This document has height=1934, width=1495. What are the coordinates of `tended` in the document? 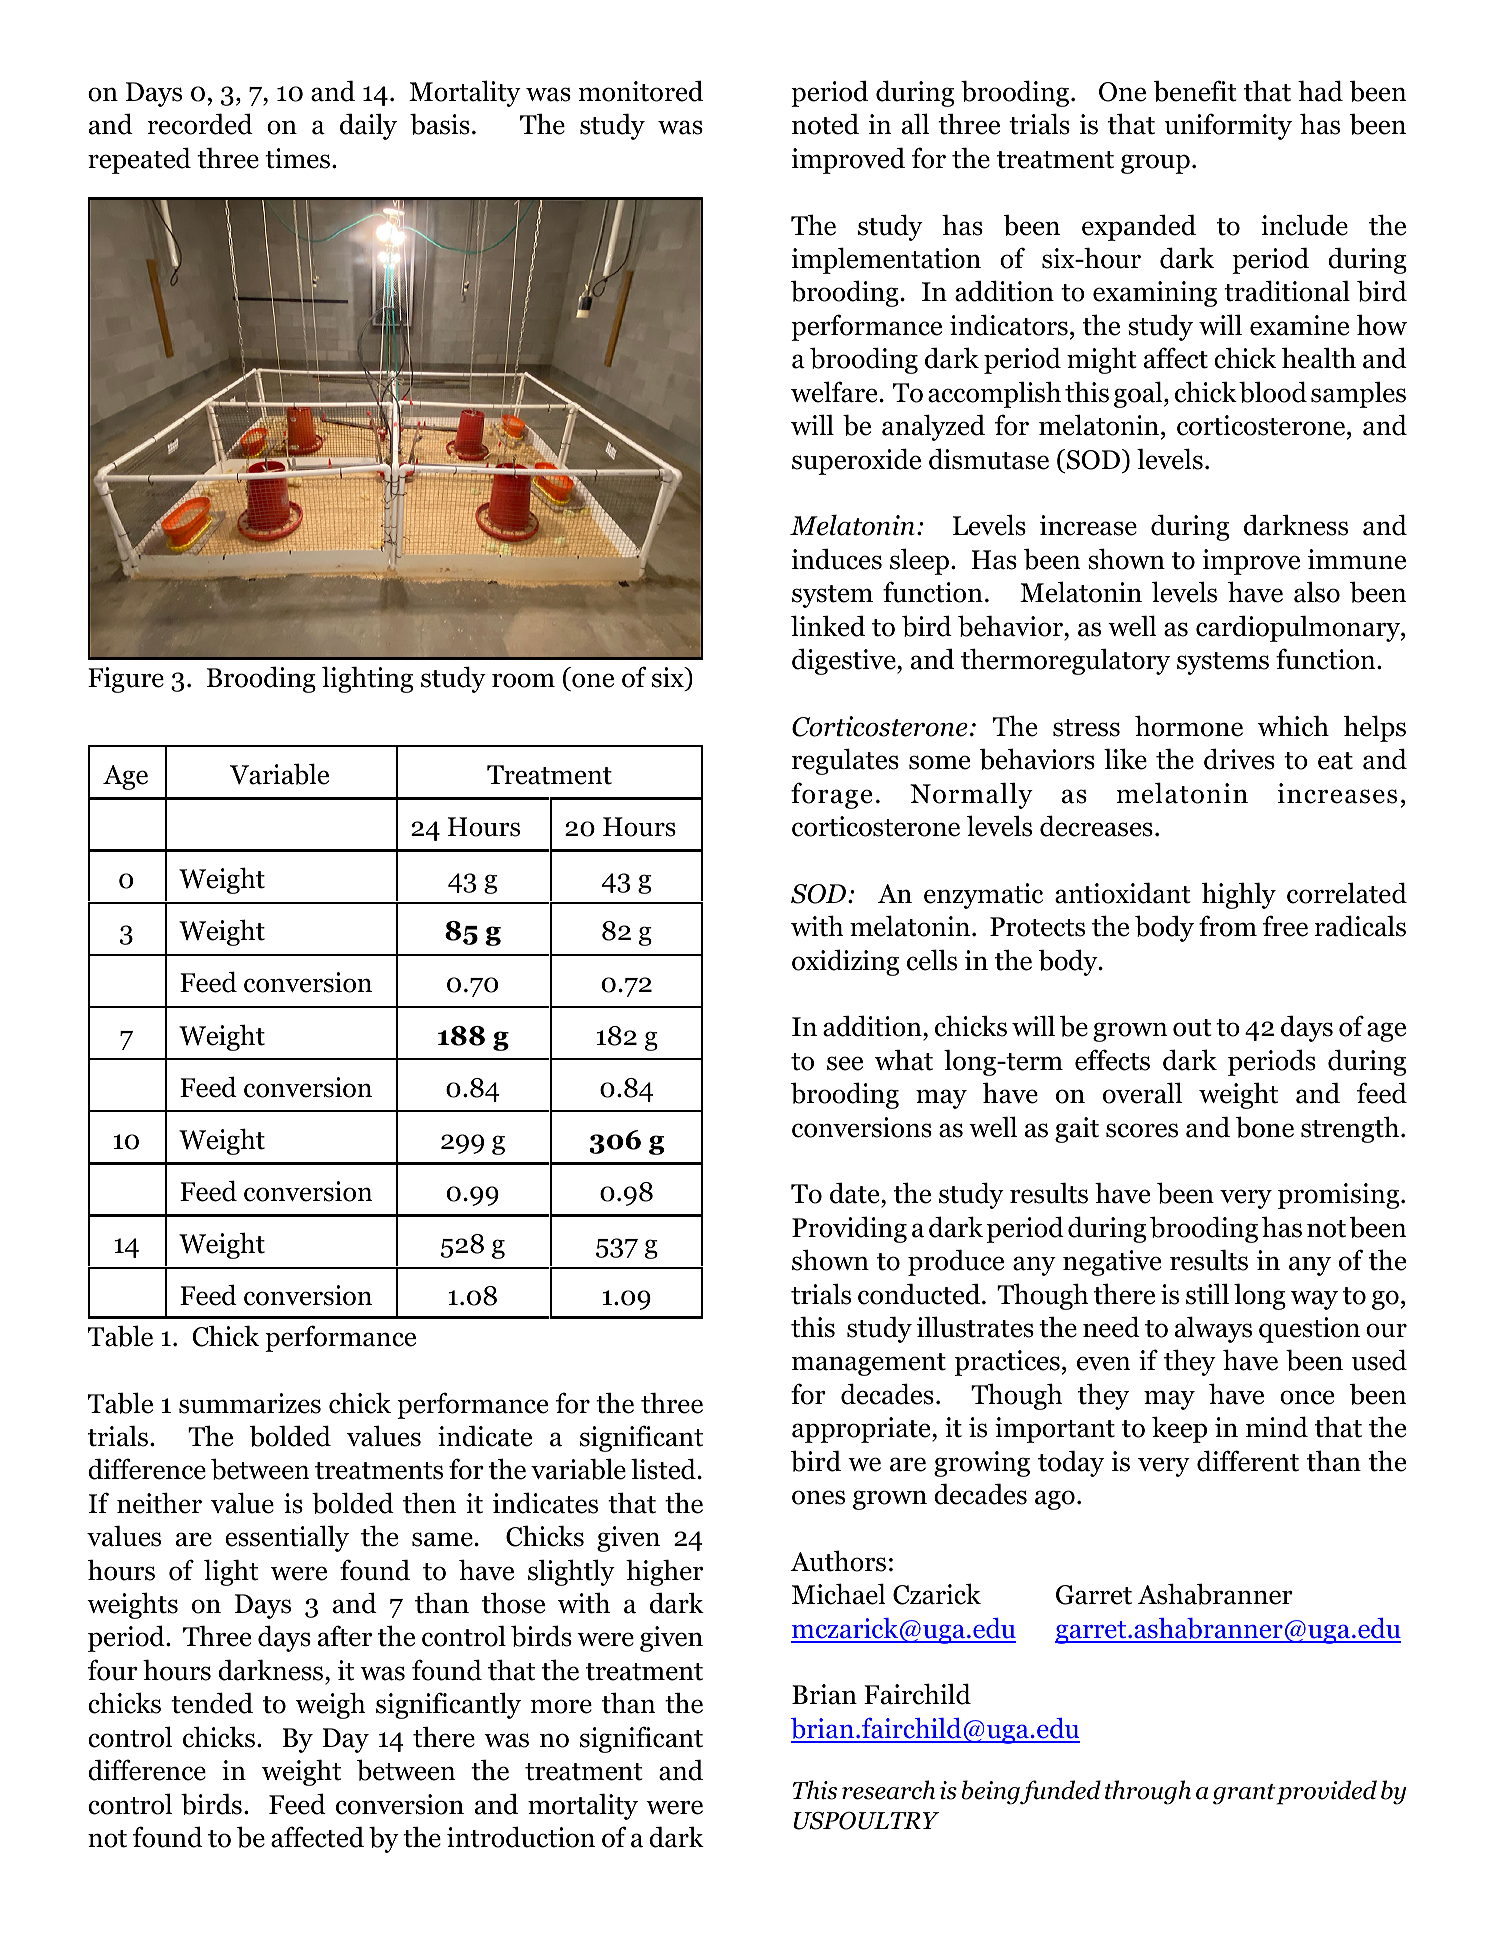 It's located at (212, 1703).
